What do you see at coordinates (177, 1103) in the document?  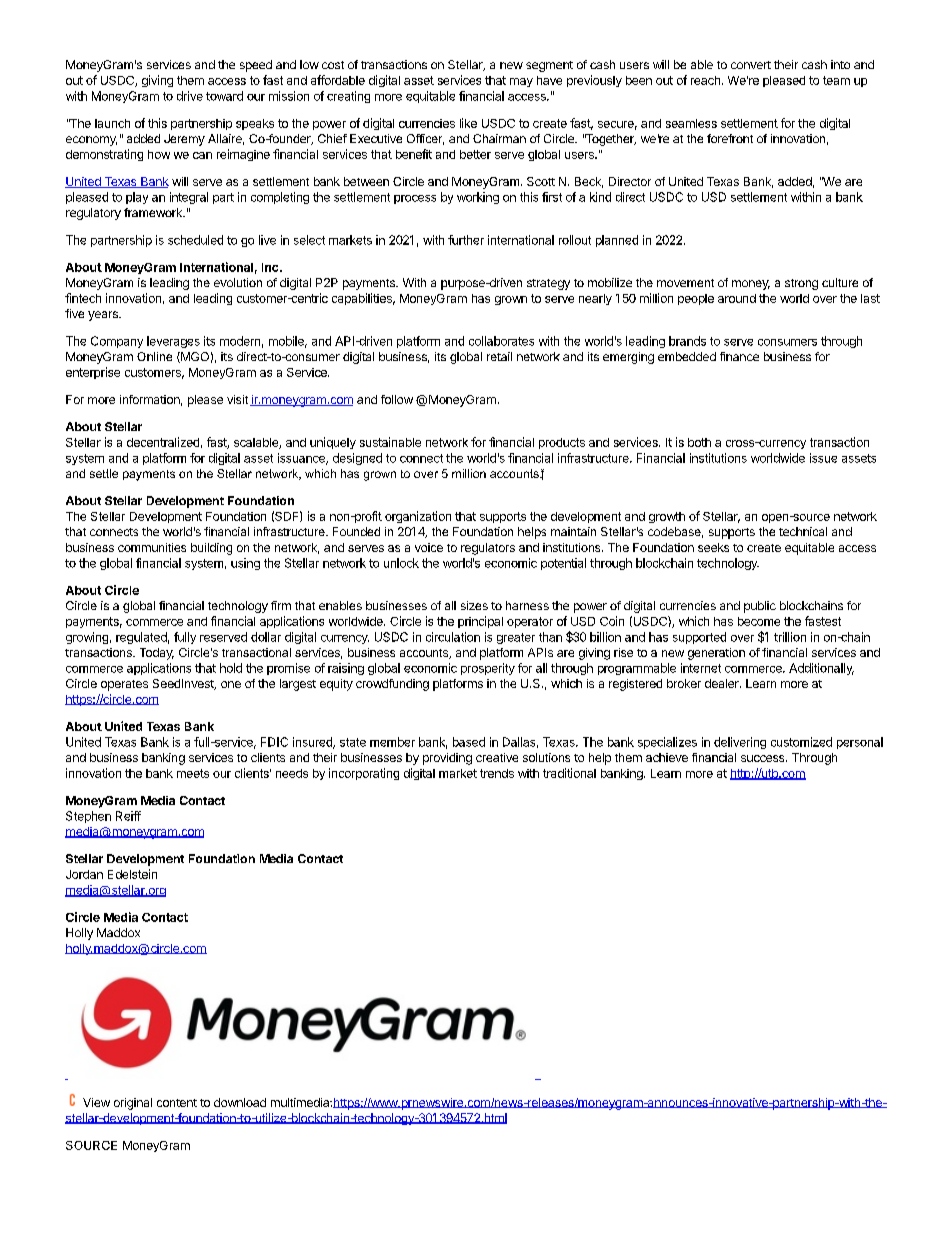 I see `content` at bounding box center [177, 1103].
